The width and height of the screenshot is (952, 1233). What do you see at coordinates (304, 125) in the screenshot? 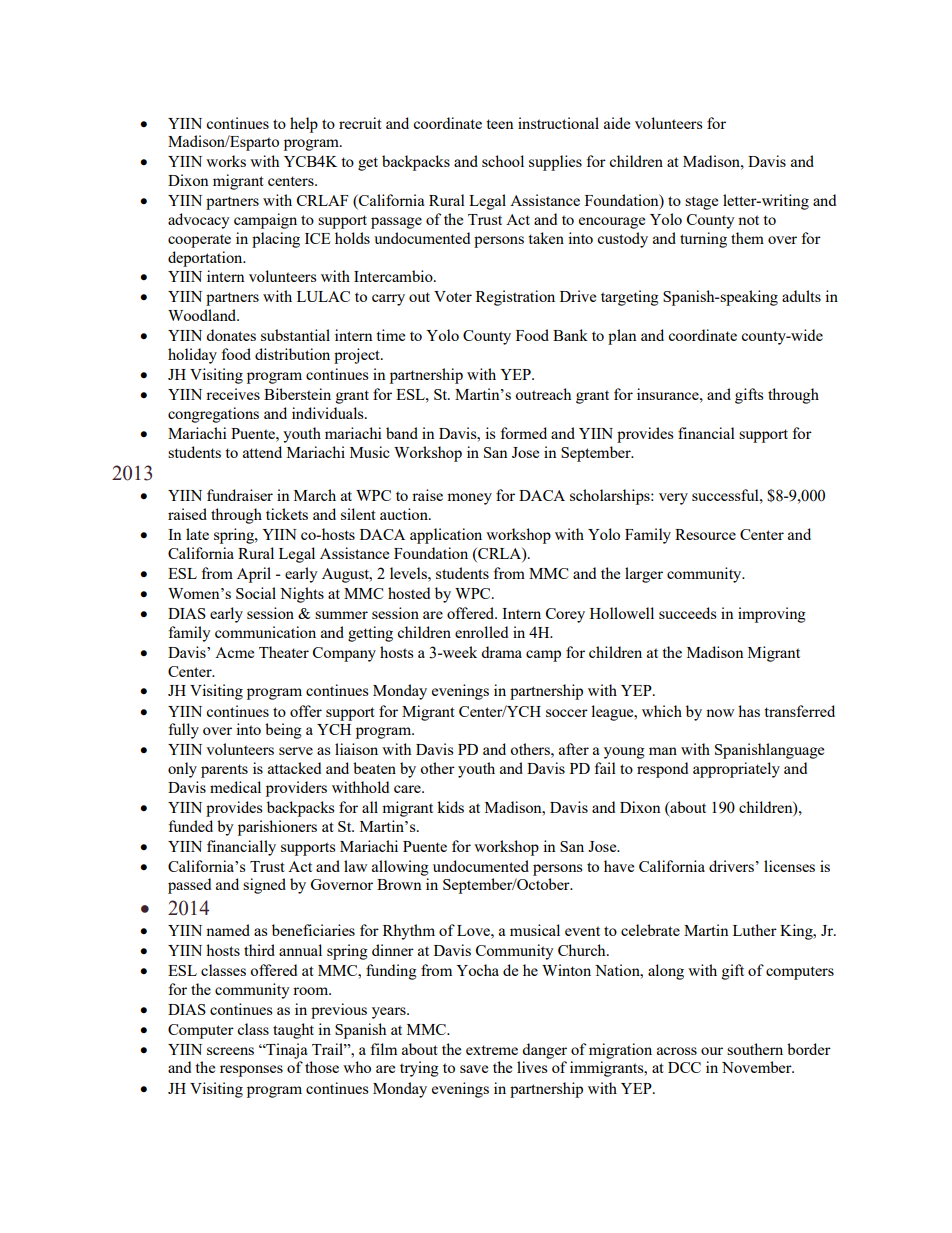
I see `help` at bounding box center [304, 125].
